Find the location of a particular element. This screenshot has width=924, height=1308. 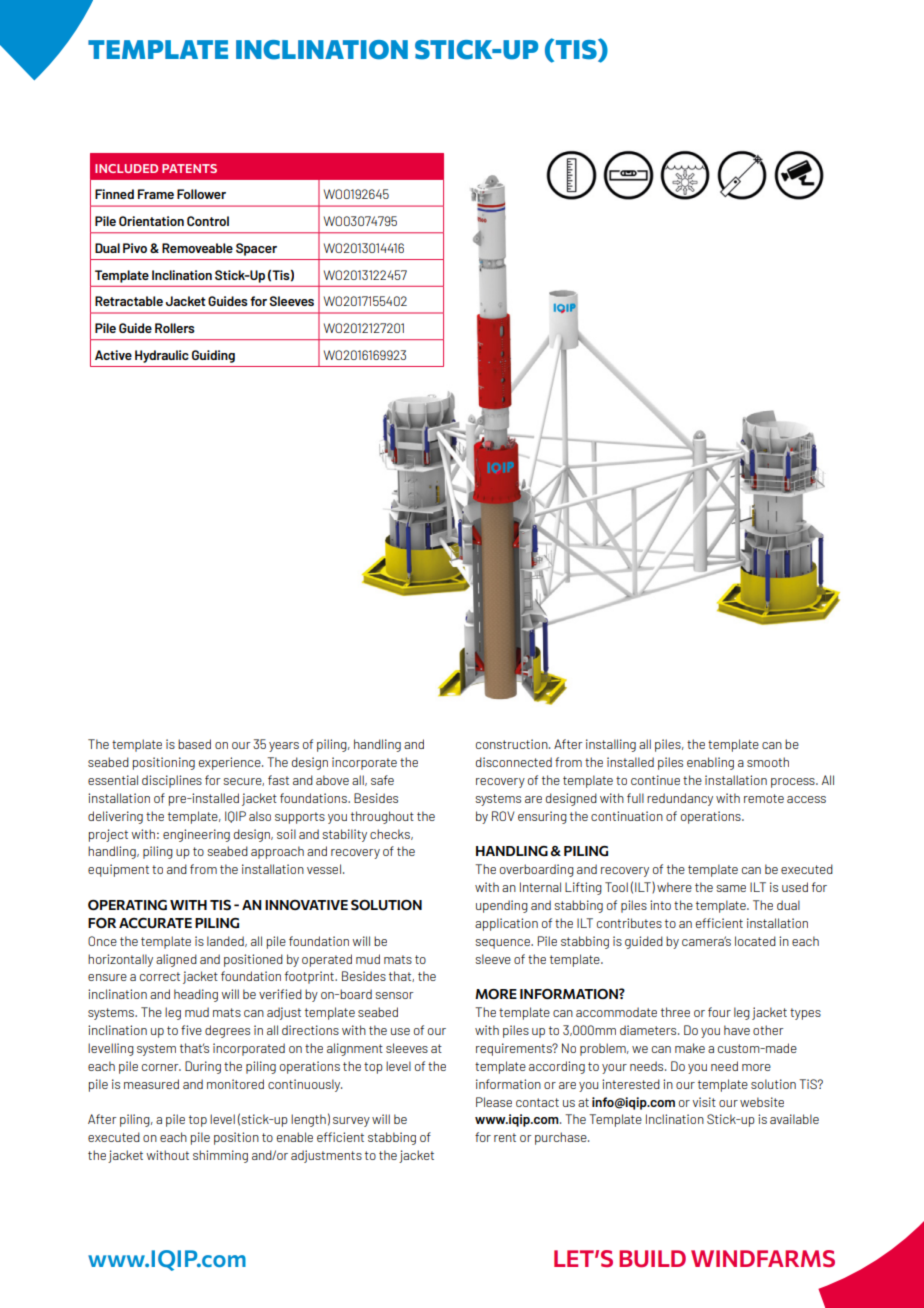

enabling is located at coordinates (710, 763).
